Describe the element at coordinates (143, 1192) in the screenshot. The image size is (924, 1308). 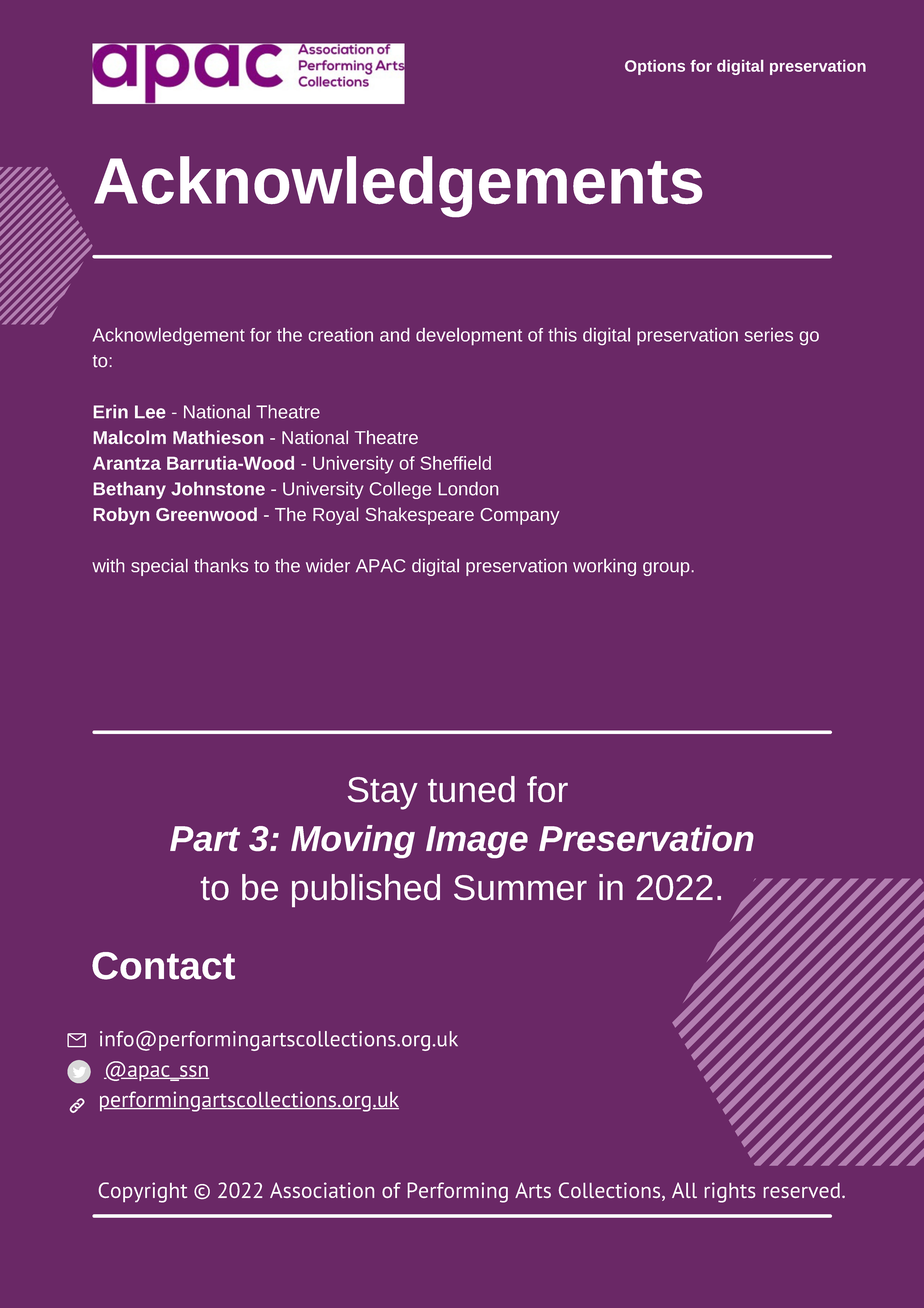
I see `Copyright` at that location.
